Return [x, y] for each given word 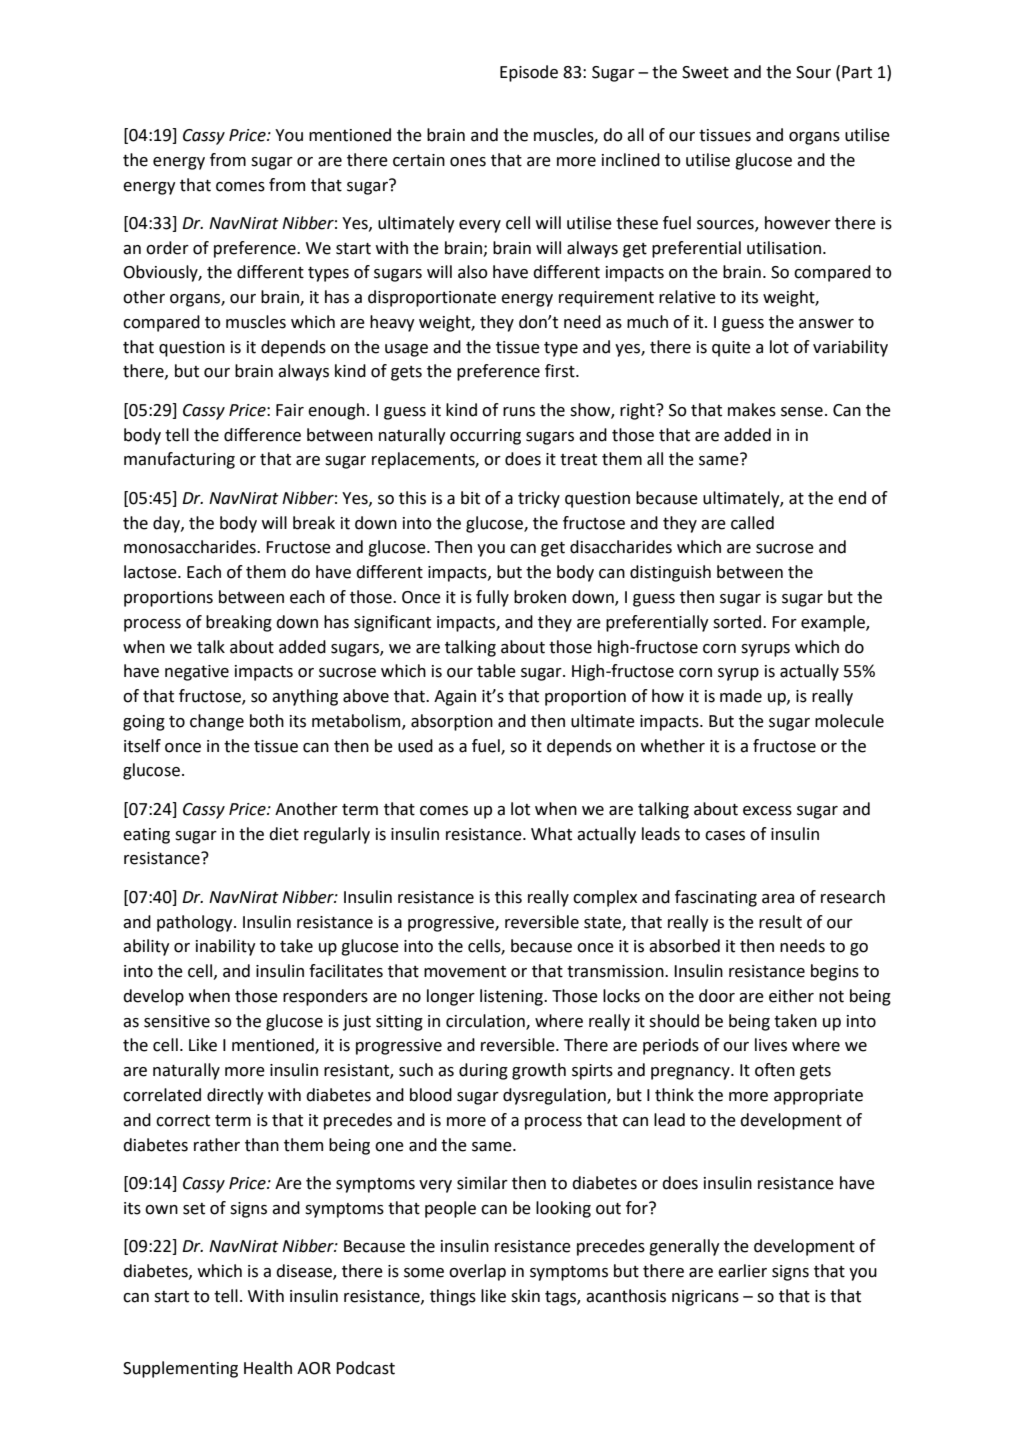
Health [268, 1368]
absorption [452, 722]
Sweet [705, 72]
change [217, 722]
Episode [529, 73]
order [167, 248]
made [741, 696]
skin [525, 1296]
